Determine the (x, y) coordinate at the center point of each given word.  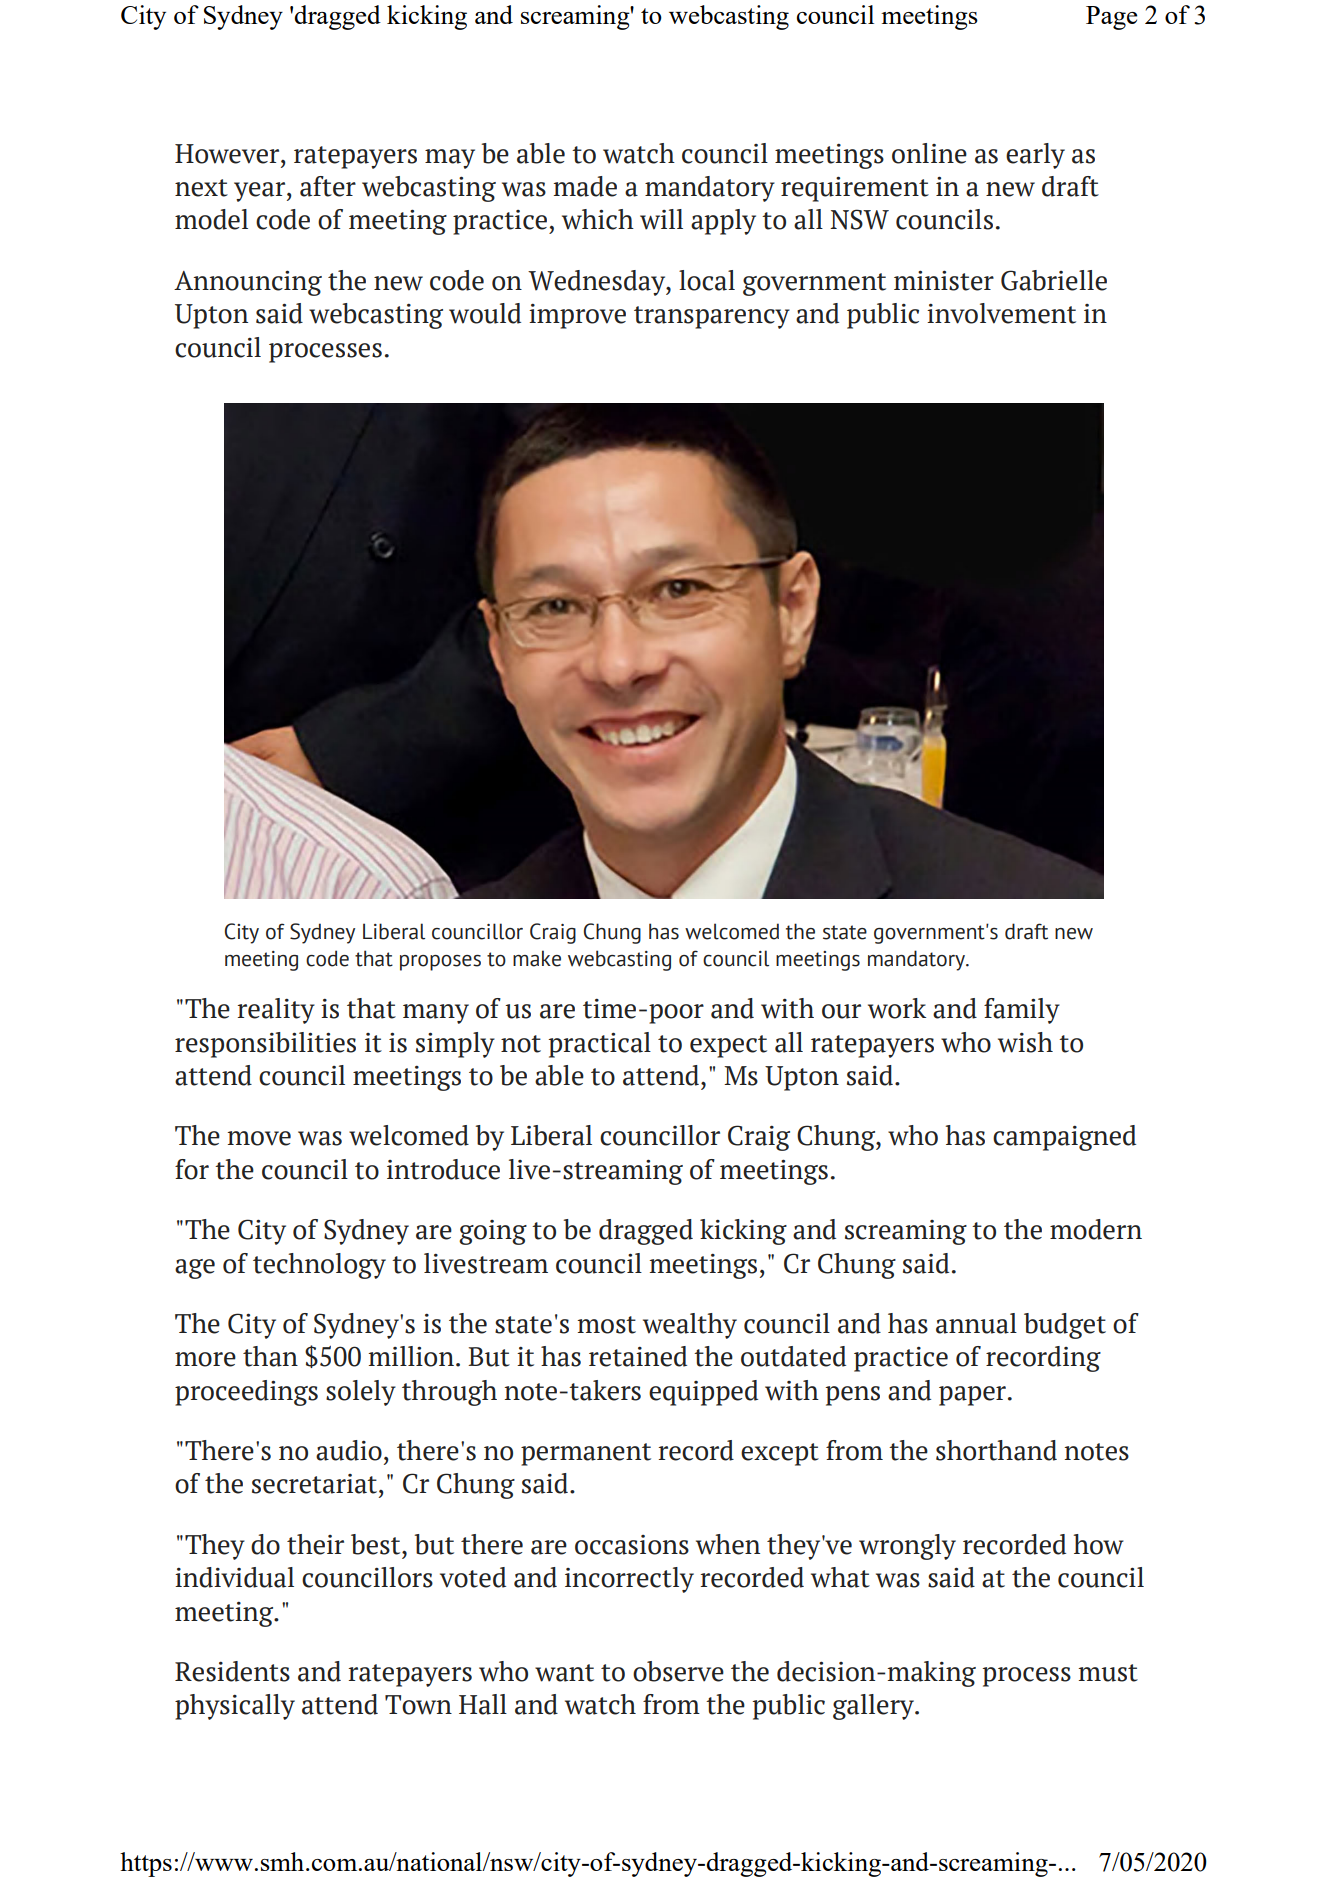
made (585, 186)
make (537, 958)
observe (678, 1671)
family (1022, 1011)
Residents (232, 1671)
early (1035, 156)
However (228, 154)
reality (276, 1011)
